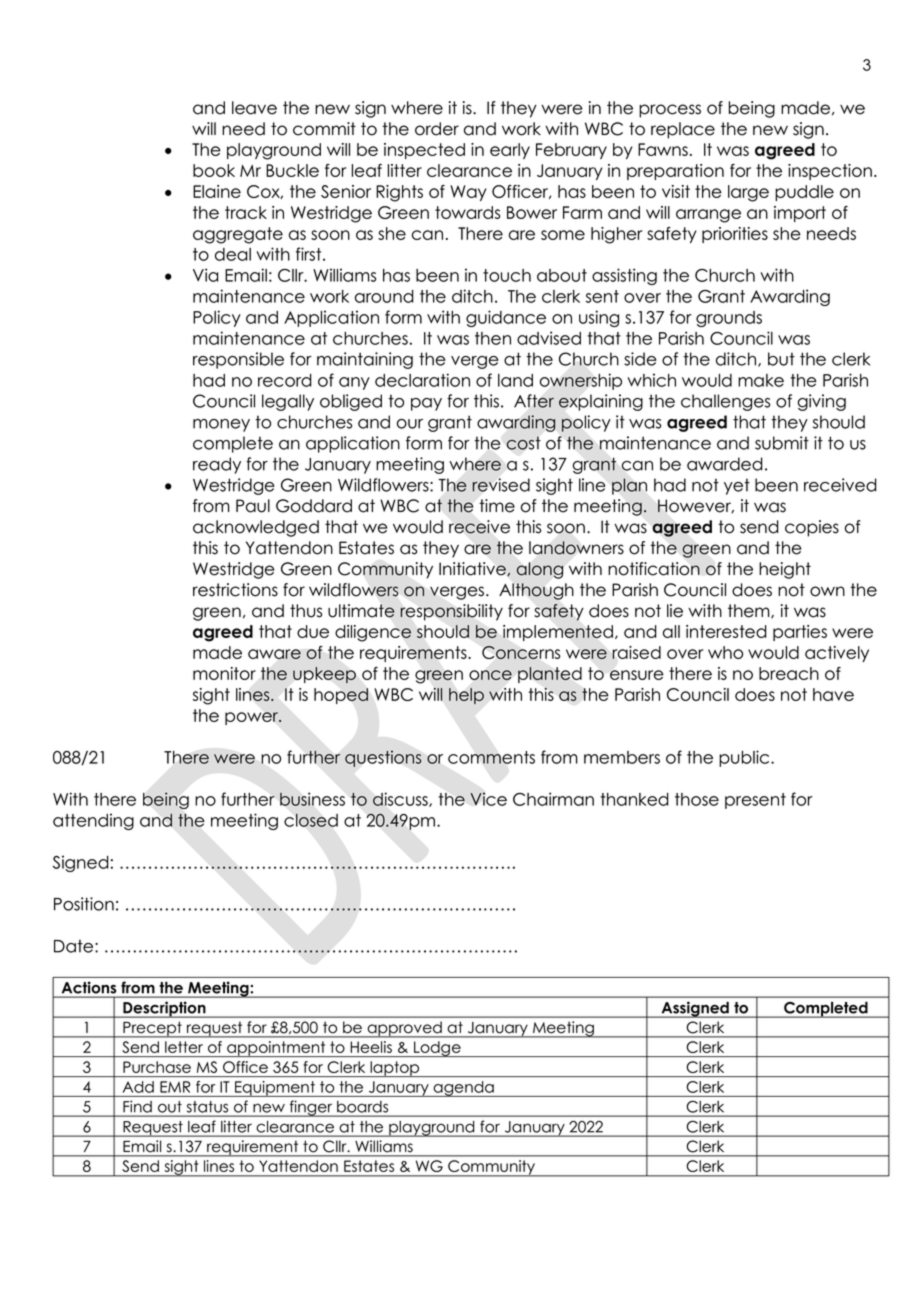 Image resolution: width=924 pixels, height=1308 pixels. I want to click on restrictions, so click(235, 590).
